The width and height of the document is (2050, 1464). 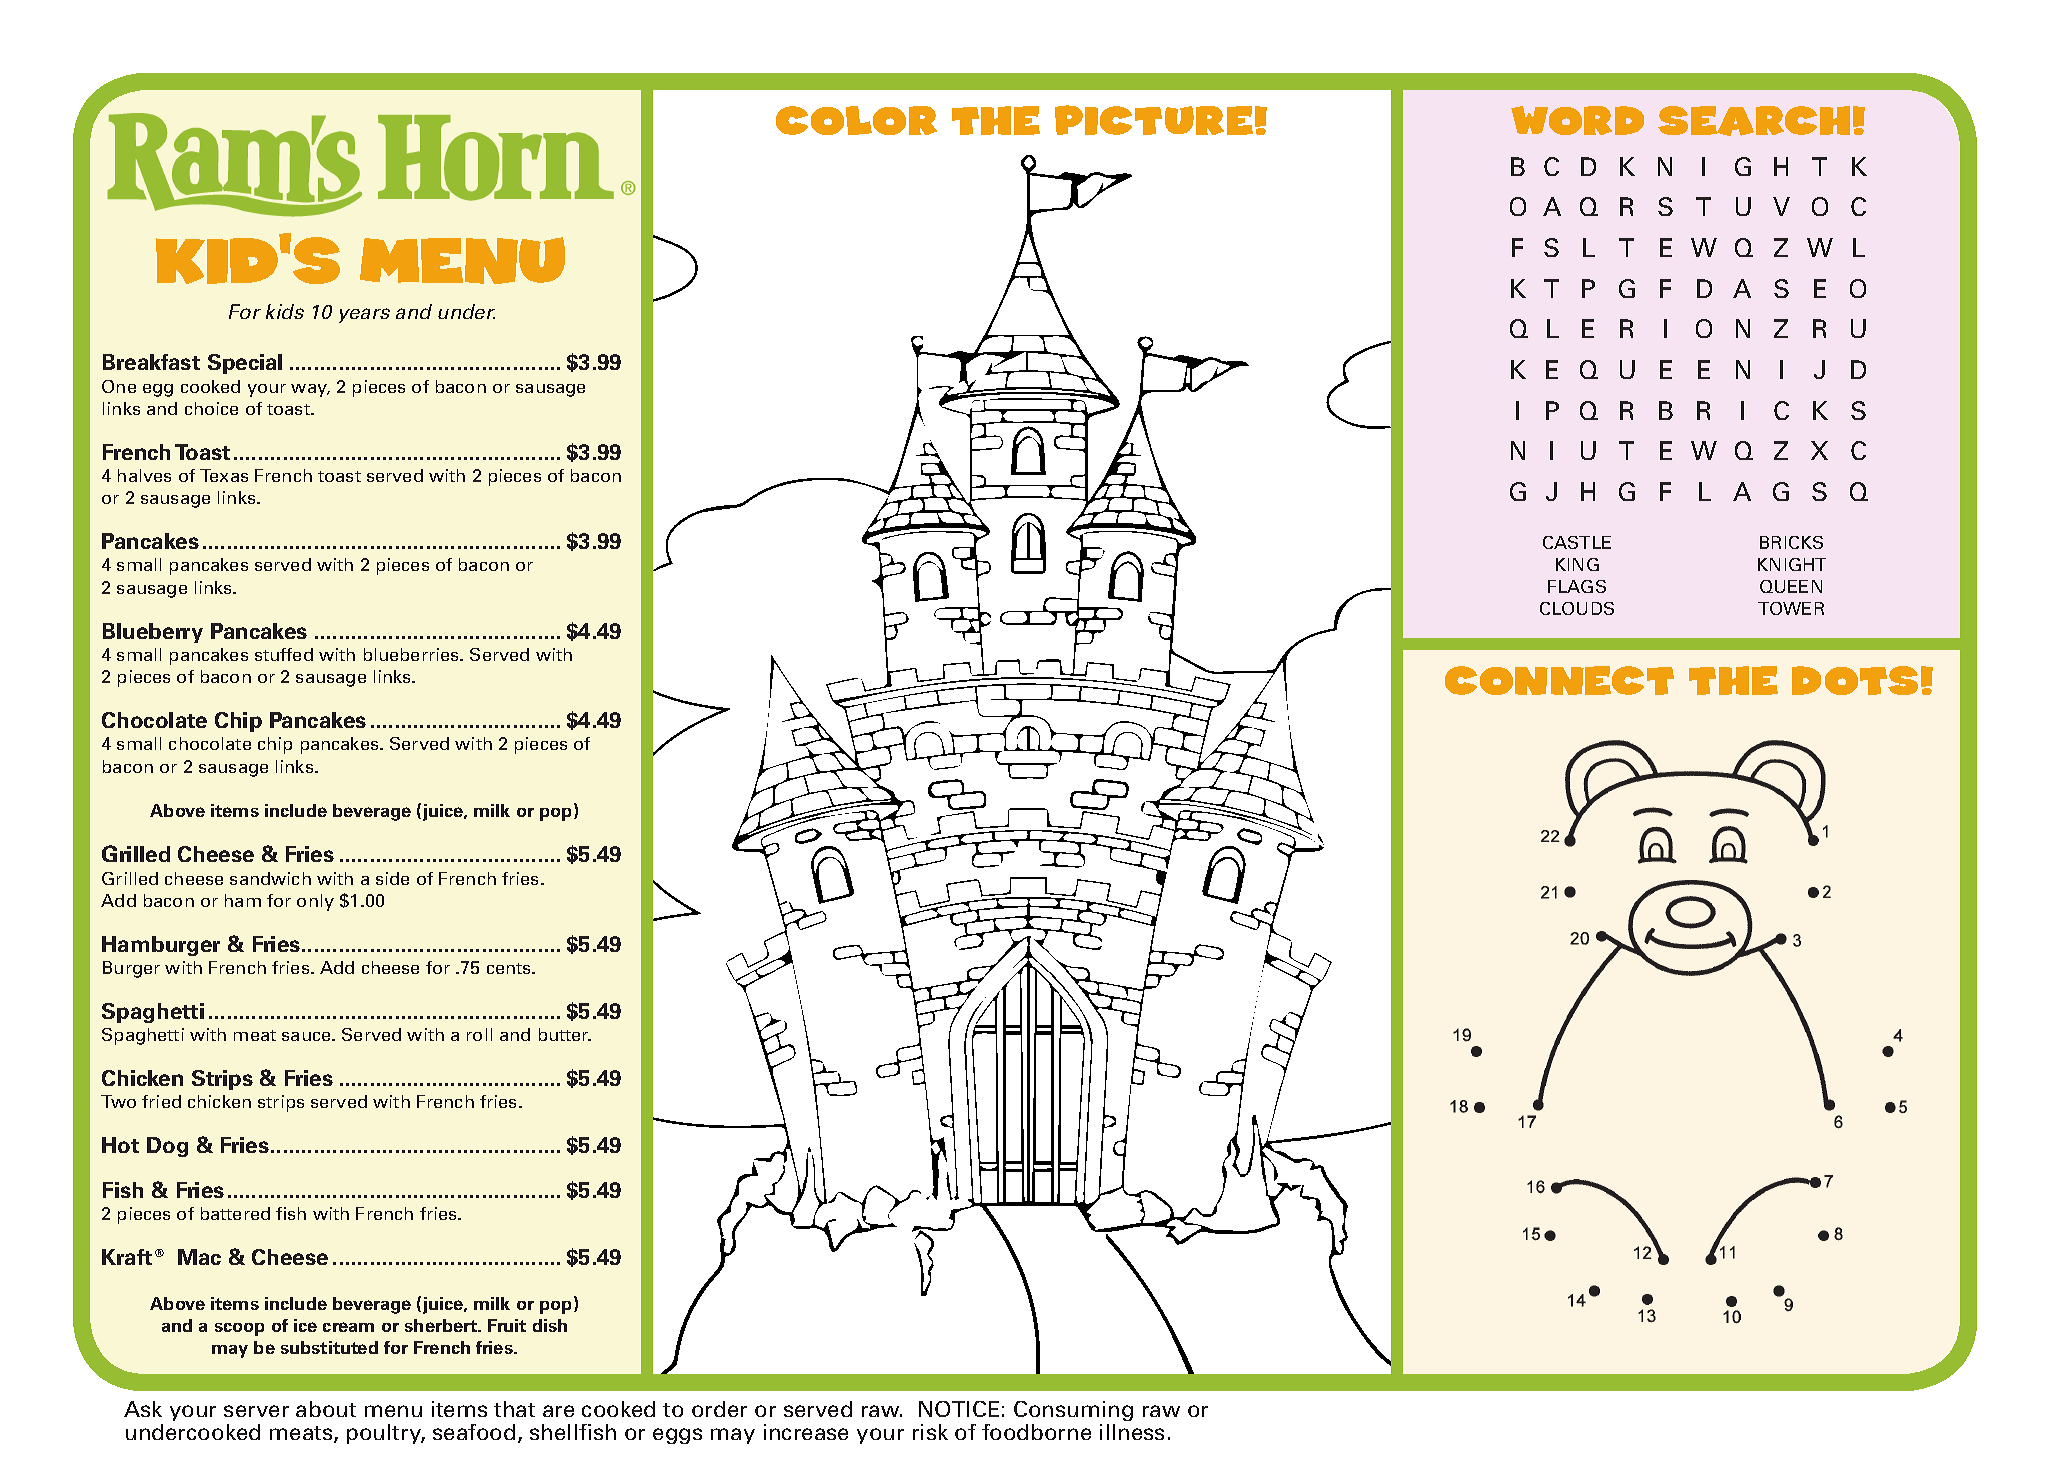 What do you see at coordinates (1791, 542) in the document?
I see `BRICKS` at bounding box center [1791, 542].
